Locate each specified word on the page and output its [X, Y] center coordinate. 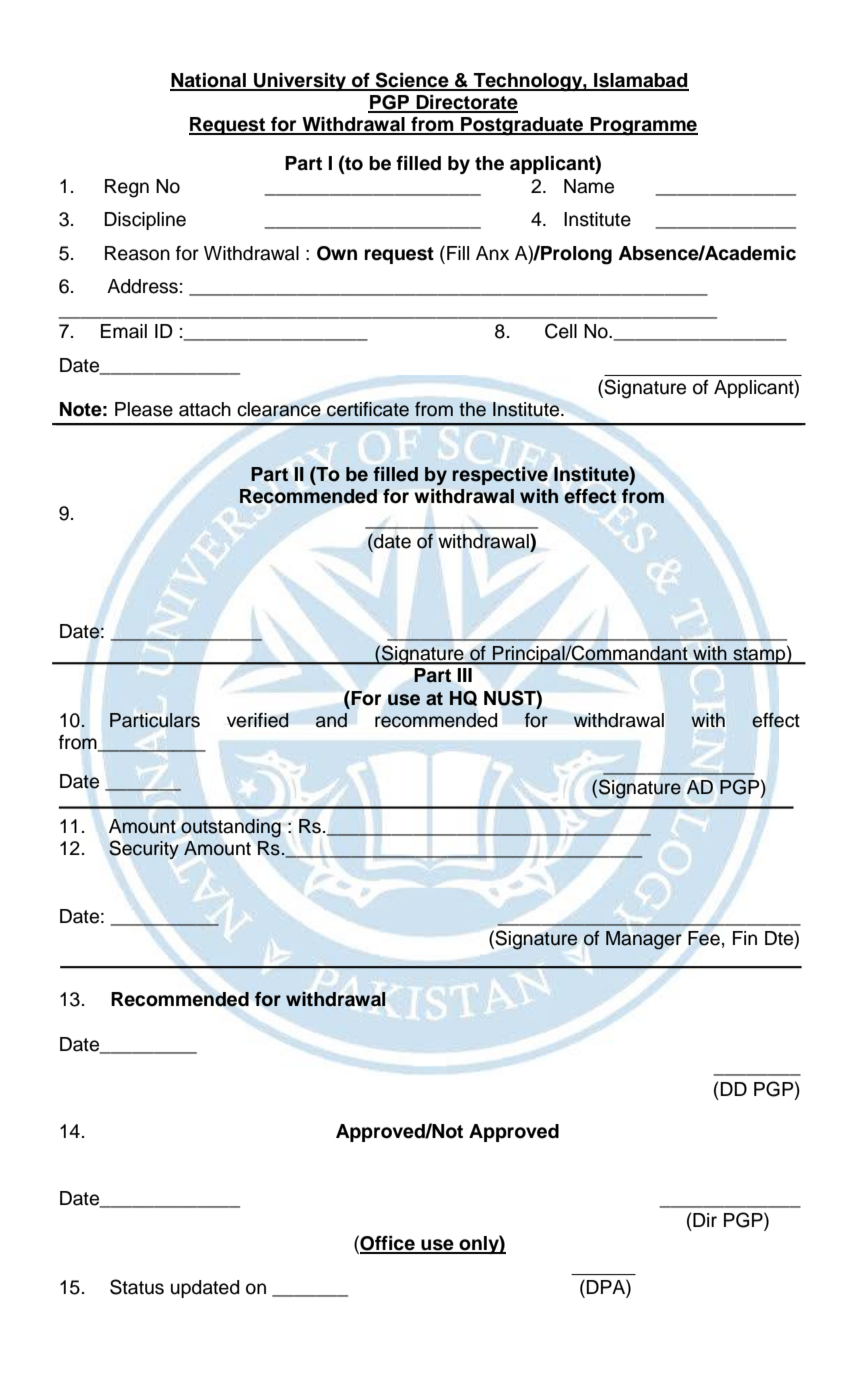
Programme [643, 126]
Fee [704, 938]
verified [258, 720]
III [464, 675]
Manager [644, 940]
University [300, 82]
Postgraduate [522, 126]
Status [137, 1287]
